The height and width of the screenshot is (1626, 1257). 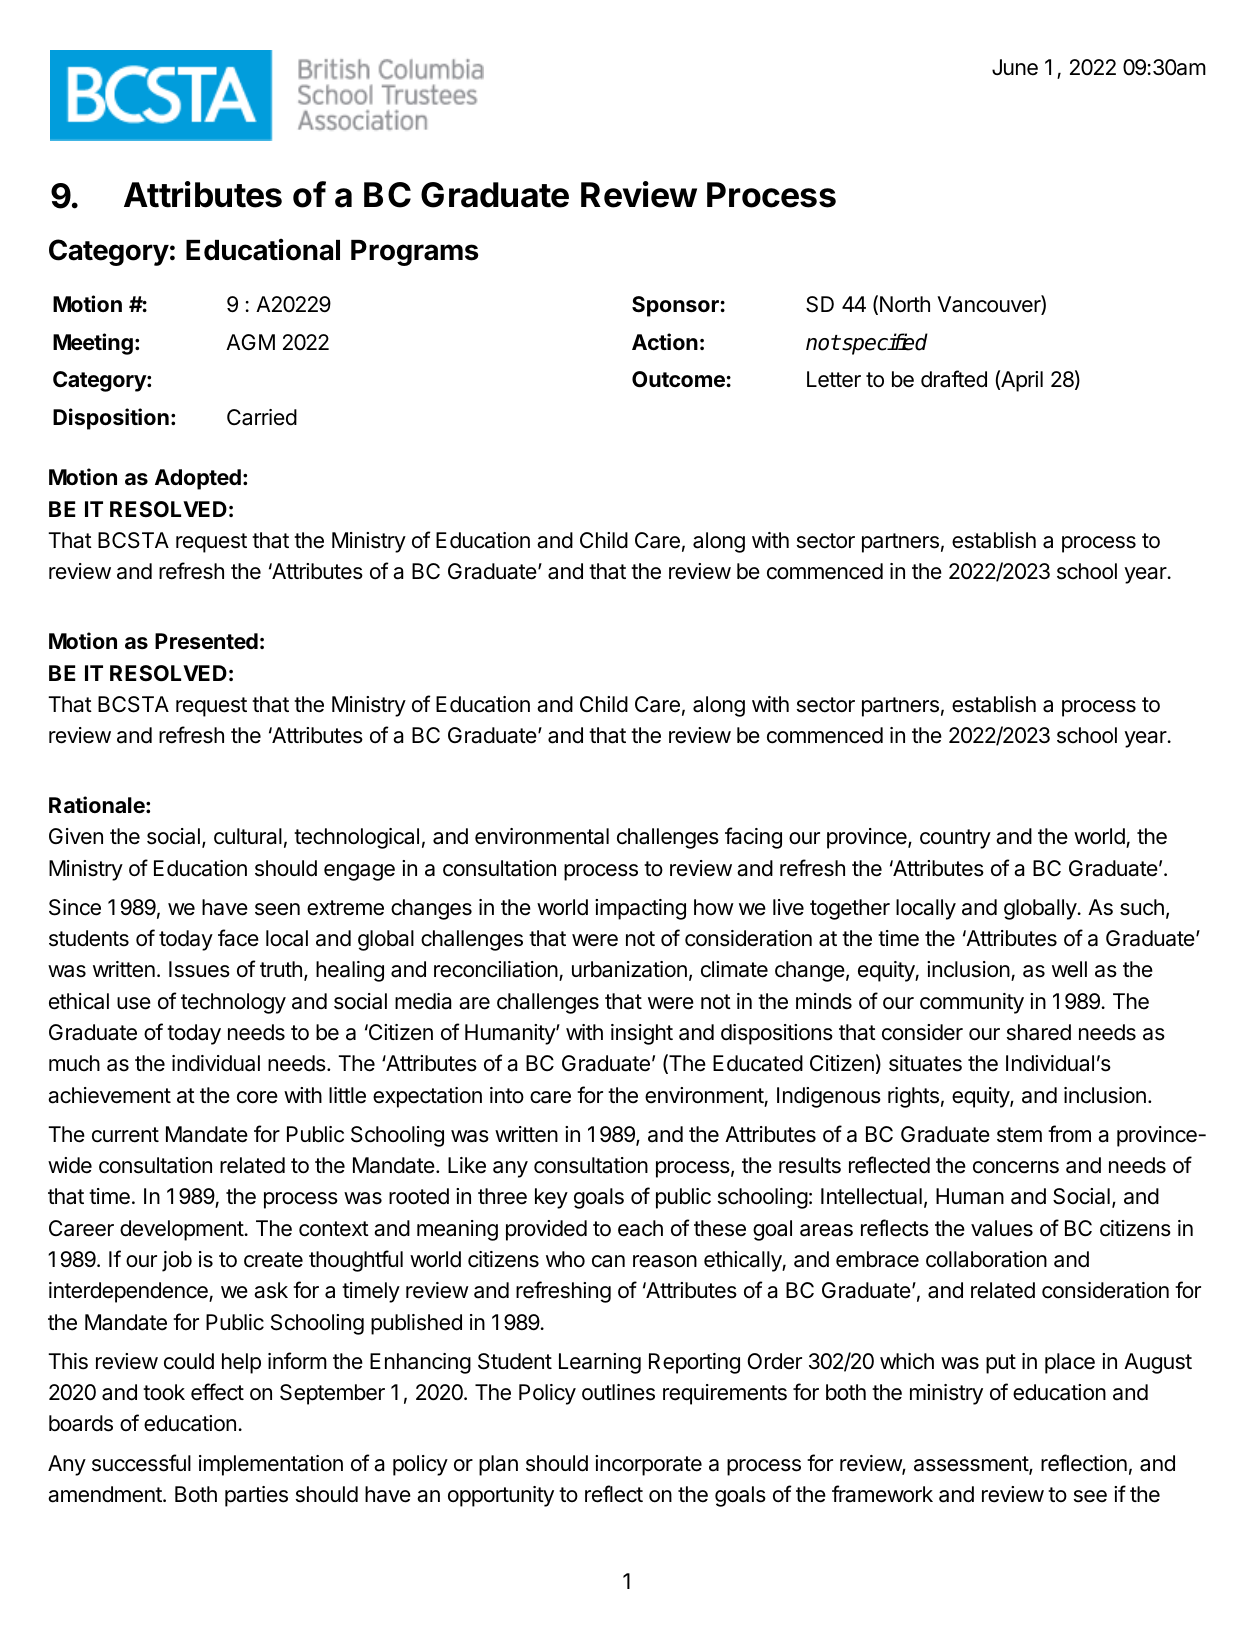 What do you see at coordinates (972, 1465) in the screenshot?
I see `assessment` at bounding box center [972, 1465].
